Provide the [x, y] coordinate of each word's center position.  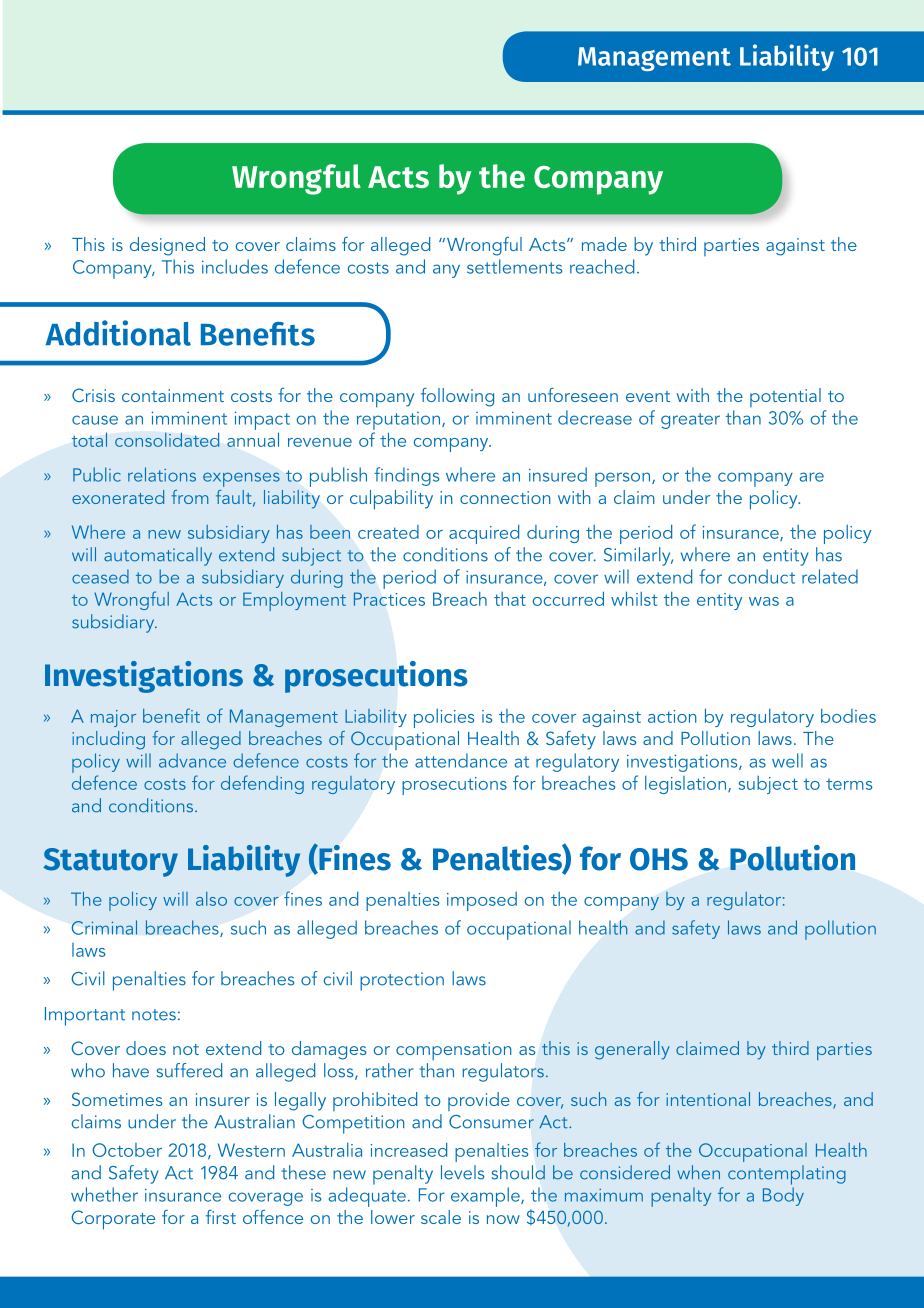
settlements [514, 266]
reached [602, 266]
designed [167, 246]
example [486, 1197]
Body [783, 1196]
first [221, 1217]
